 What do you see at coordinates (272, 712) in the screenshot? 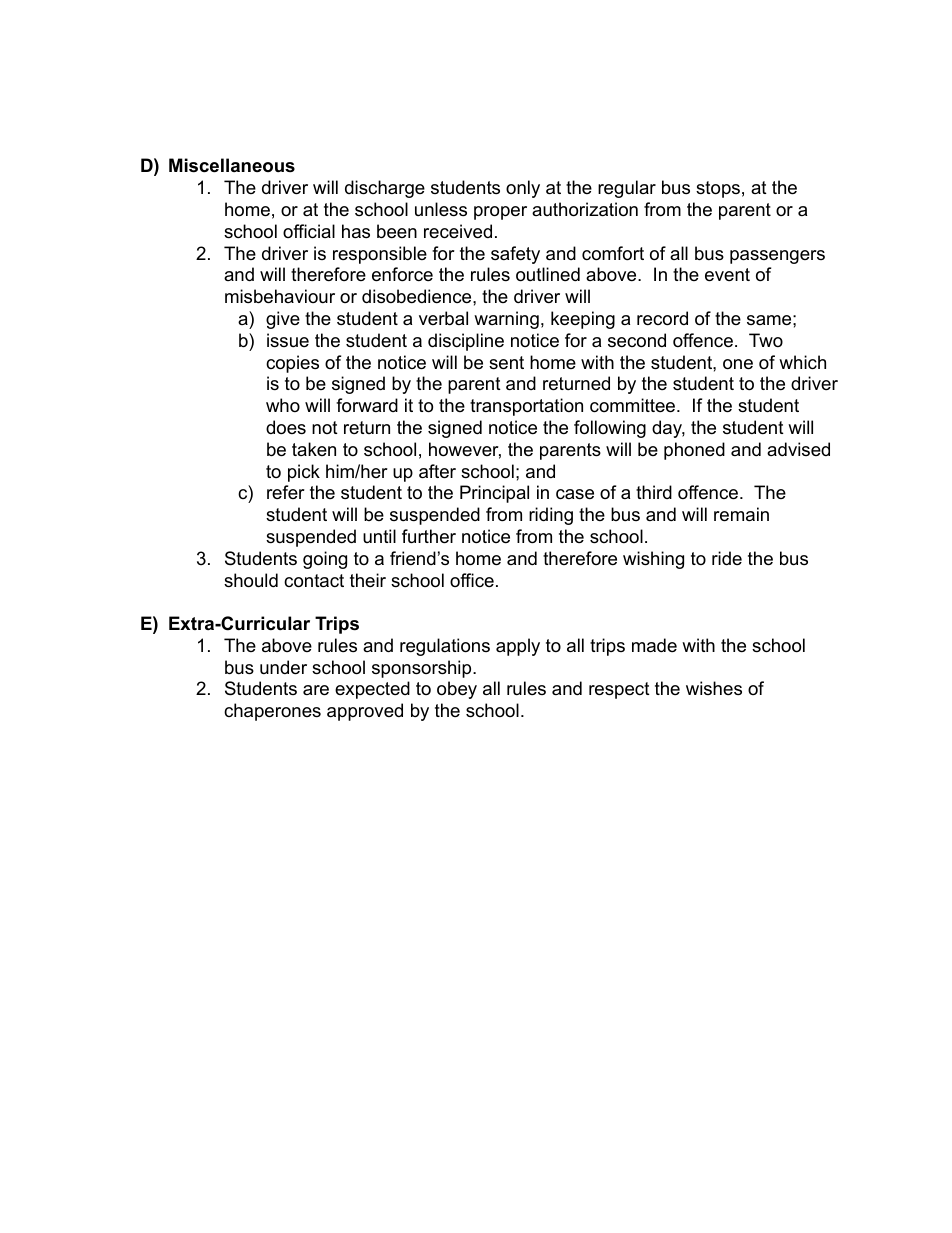
I see `chaperones` at bounding box center [272, 712].
